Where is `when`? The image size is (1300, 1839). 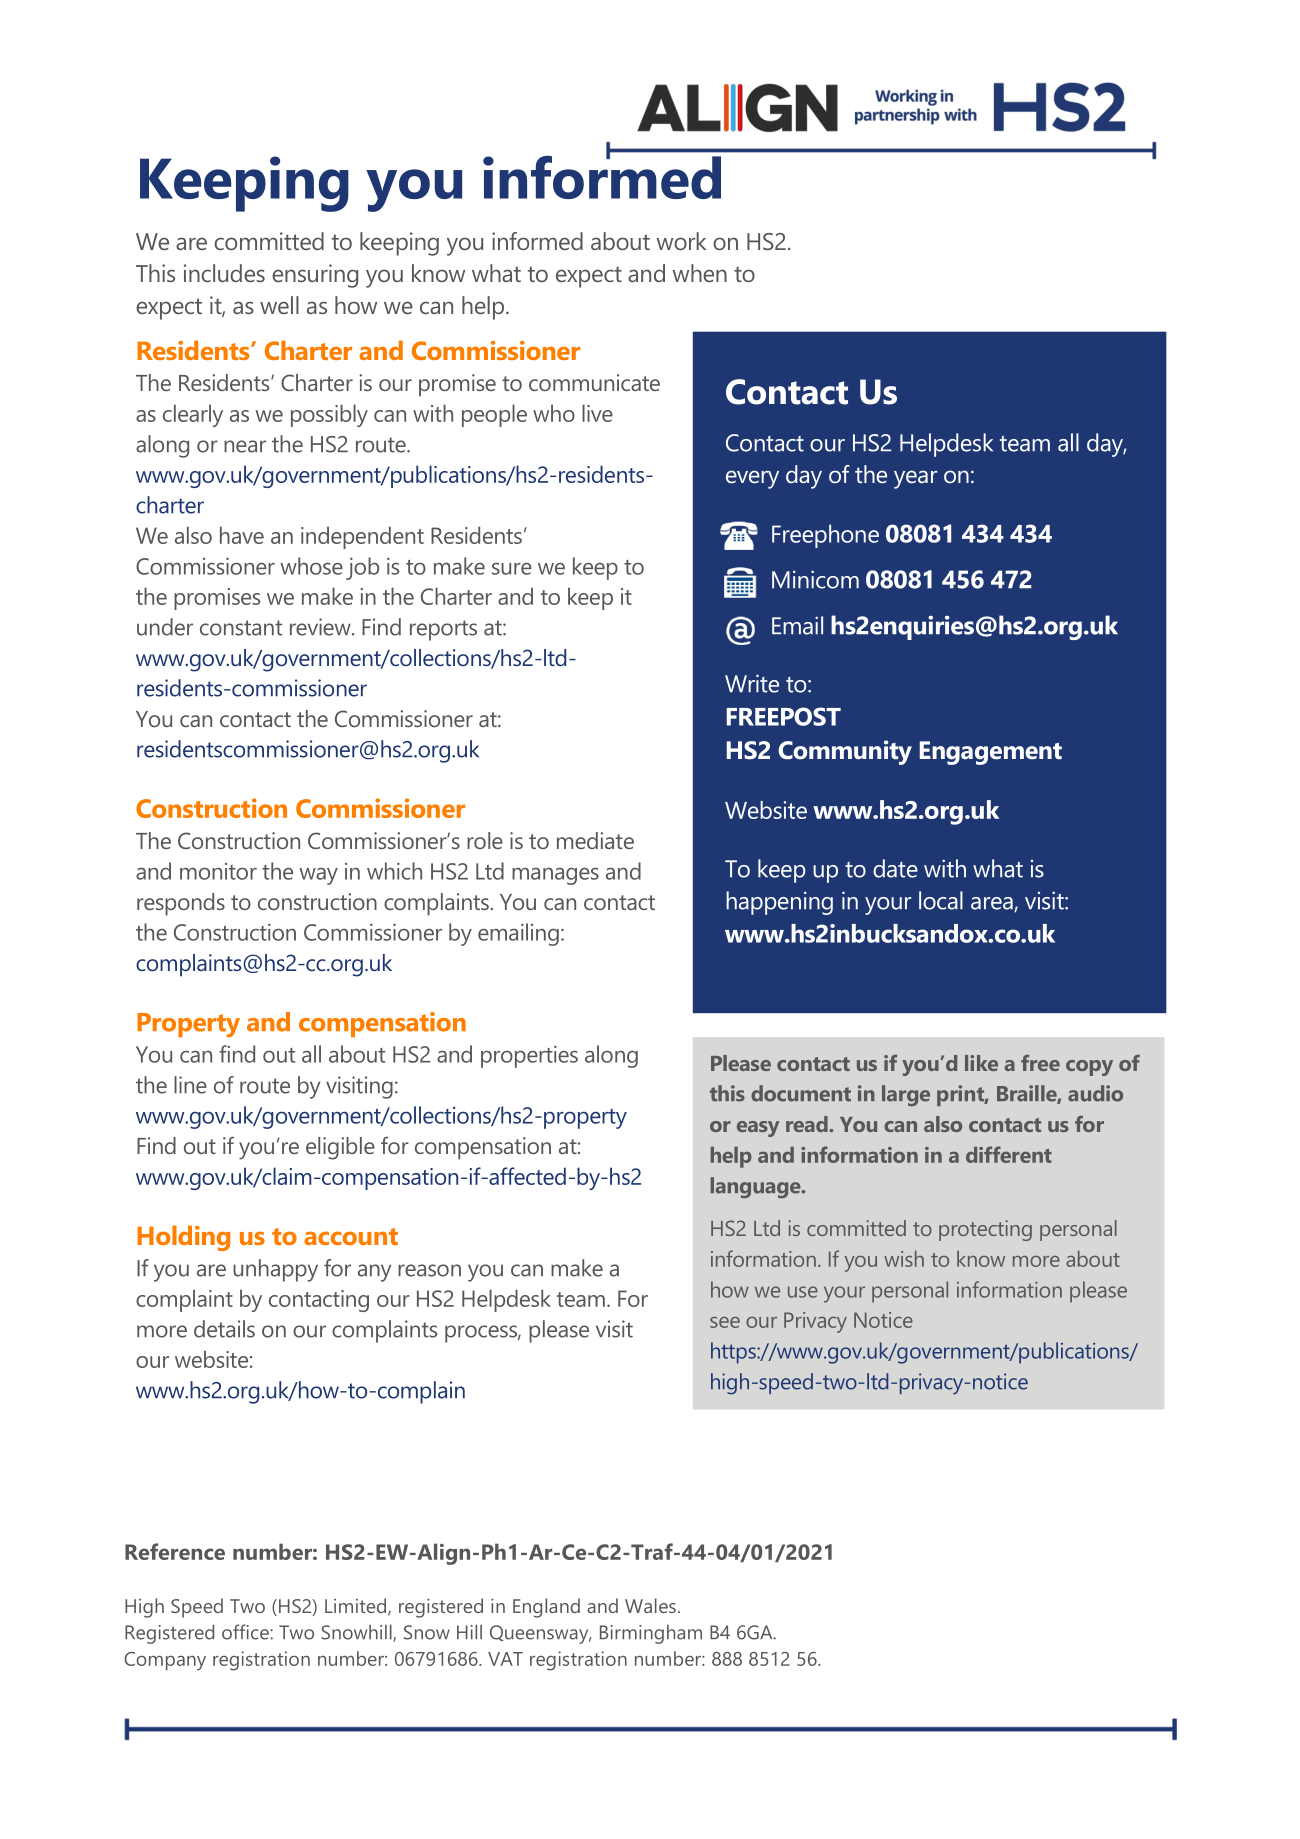
when is located at coordinates (699, 273).
